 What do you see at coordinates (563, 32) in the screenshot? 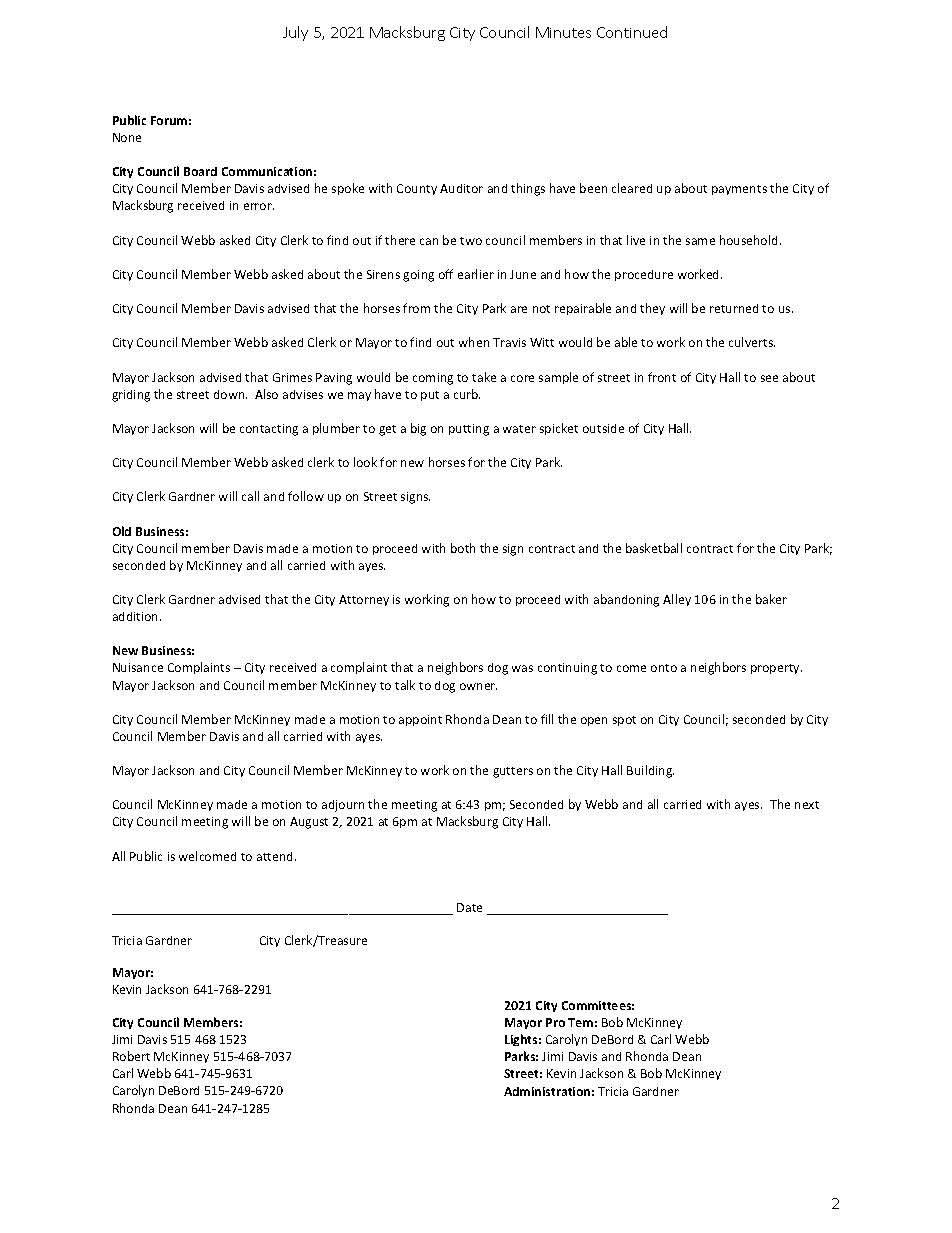
I see `Minutes` at bounding box center [563, 32].
